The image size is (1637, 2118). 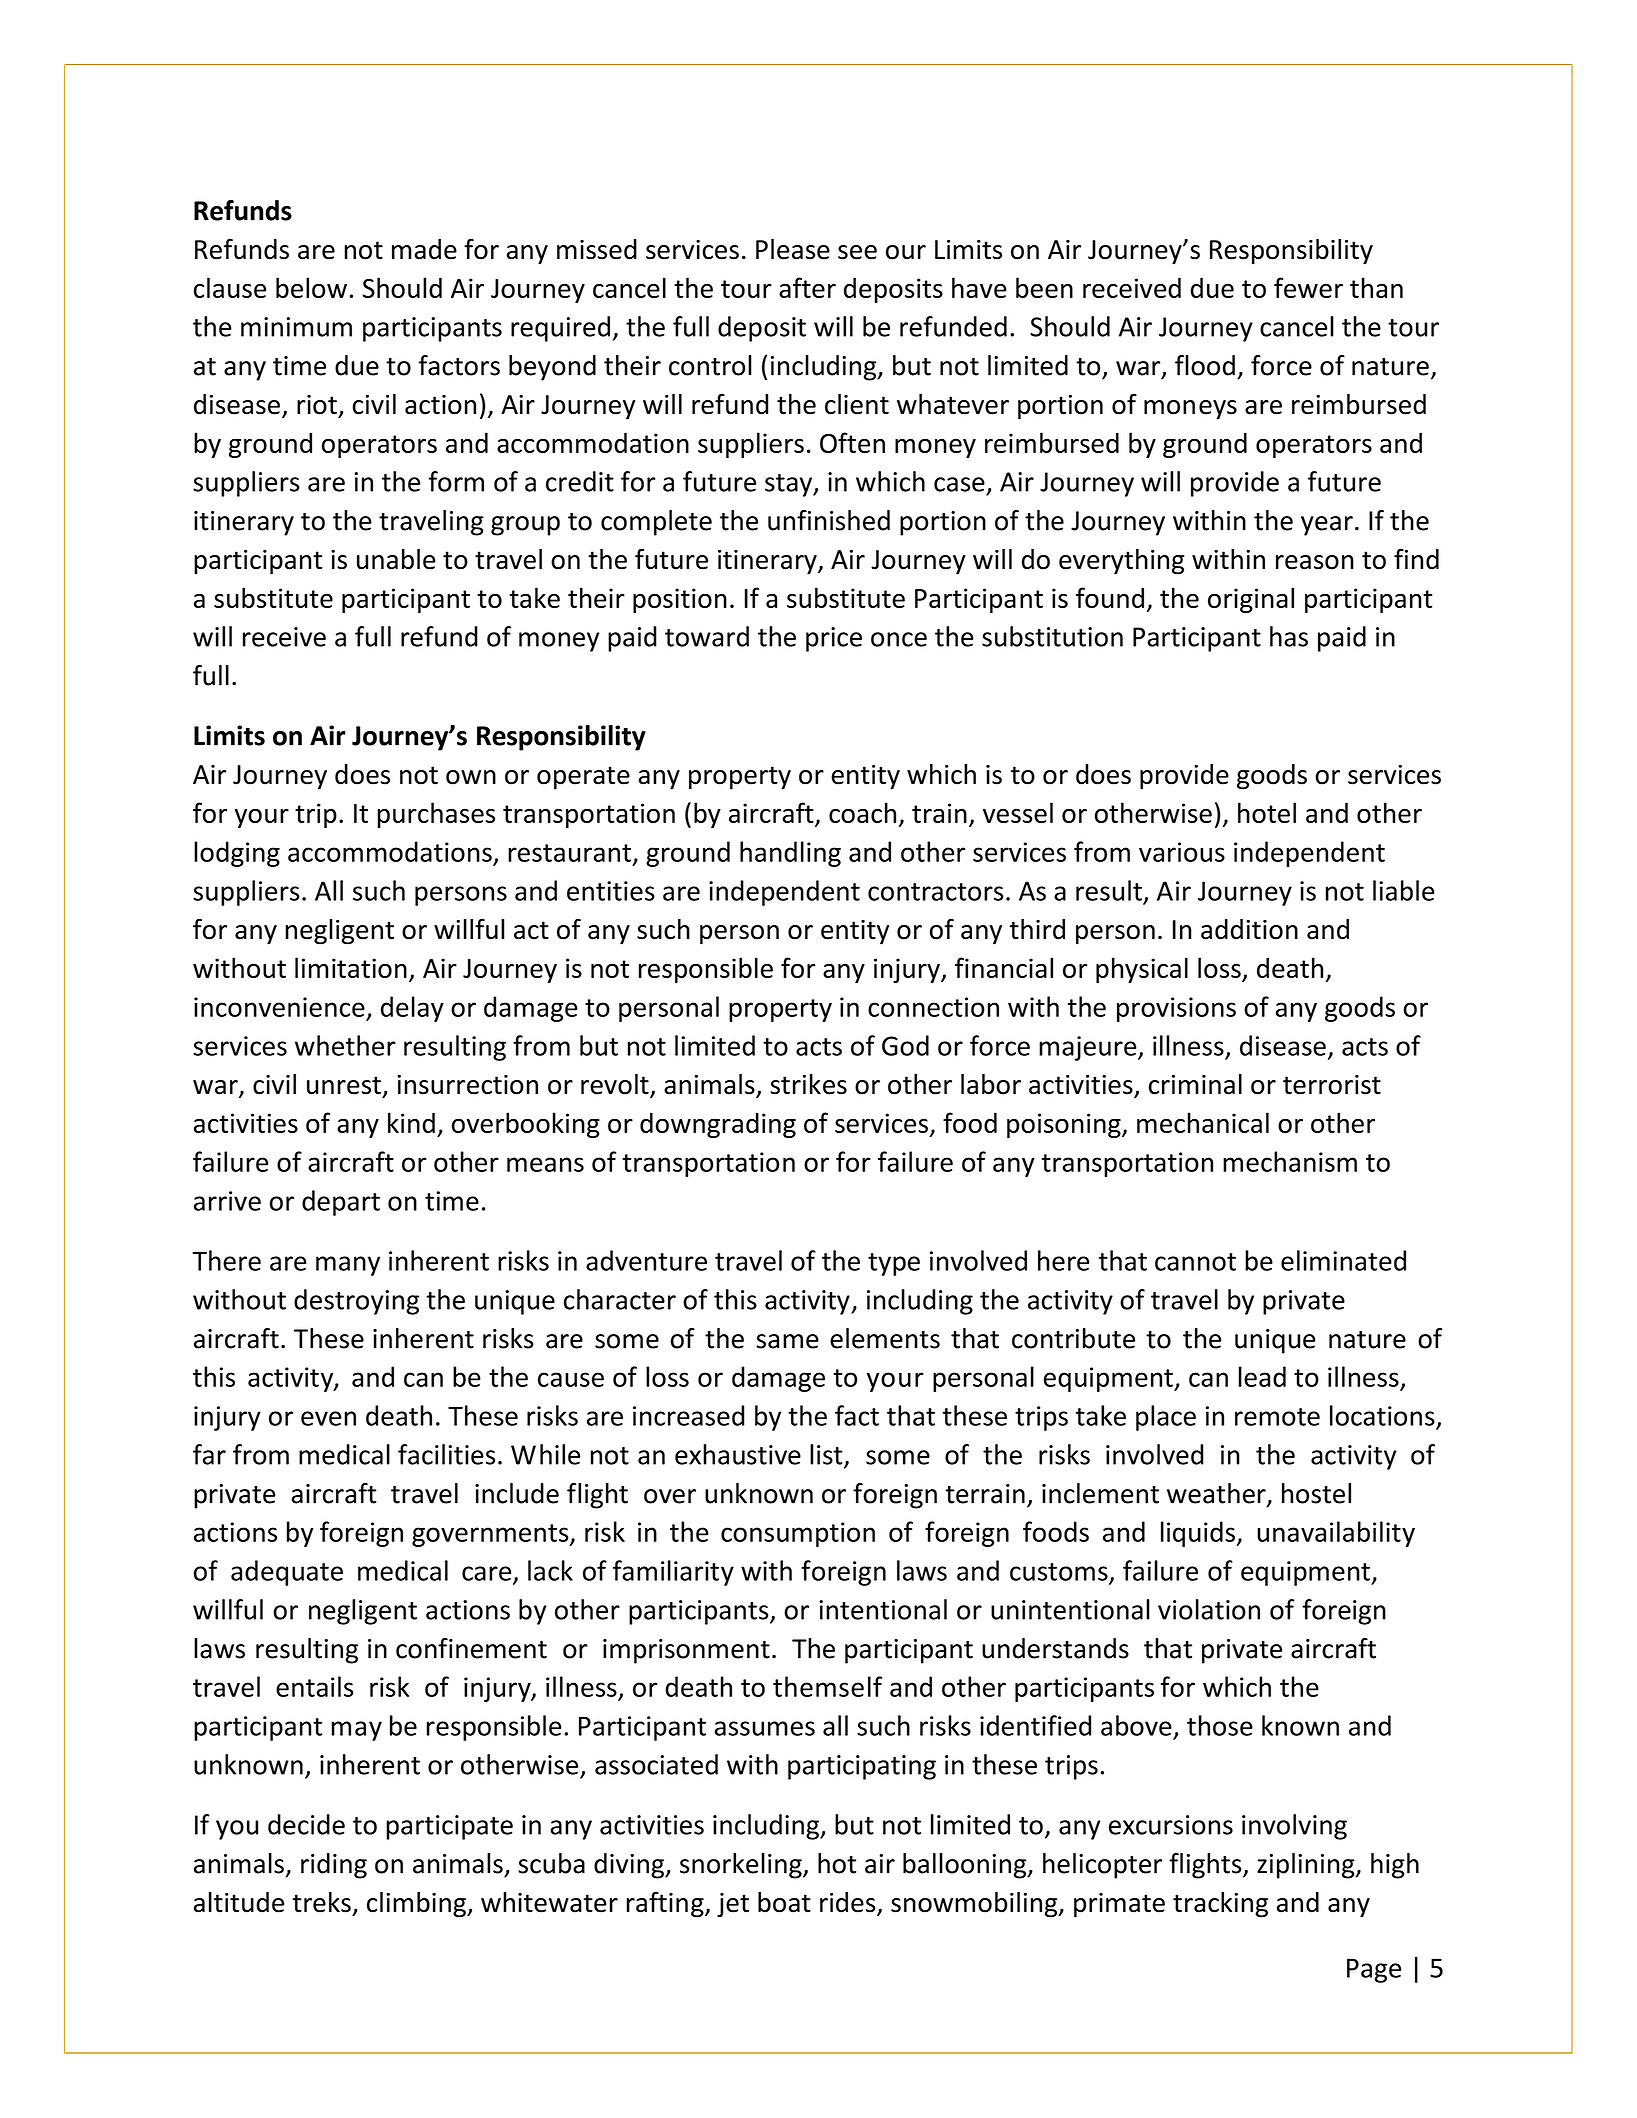 I want to click on even, so click(x=328, y=1418).
